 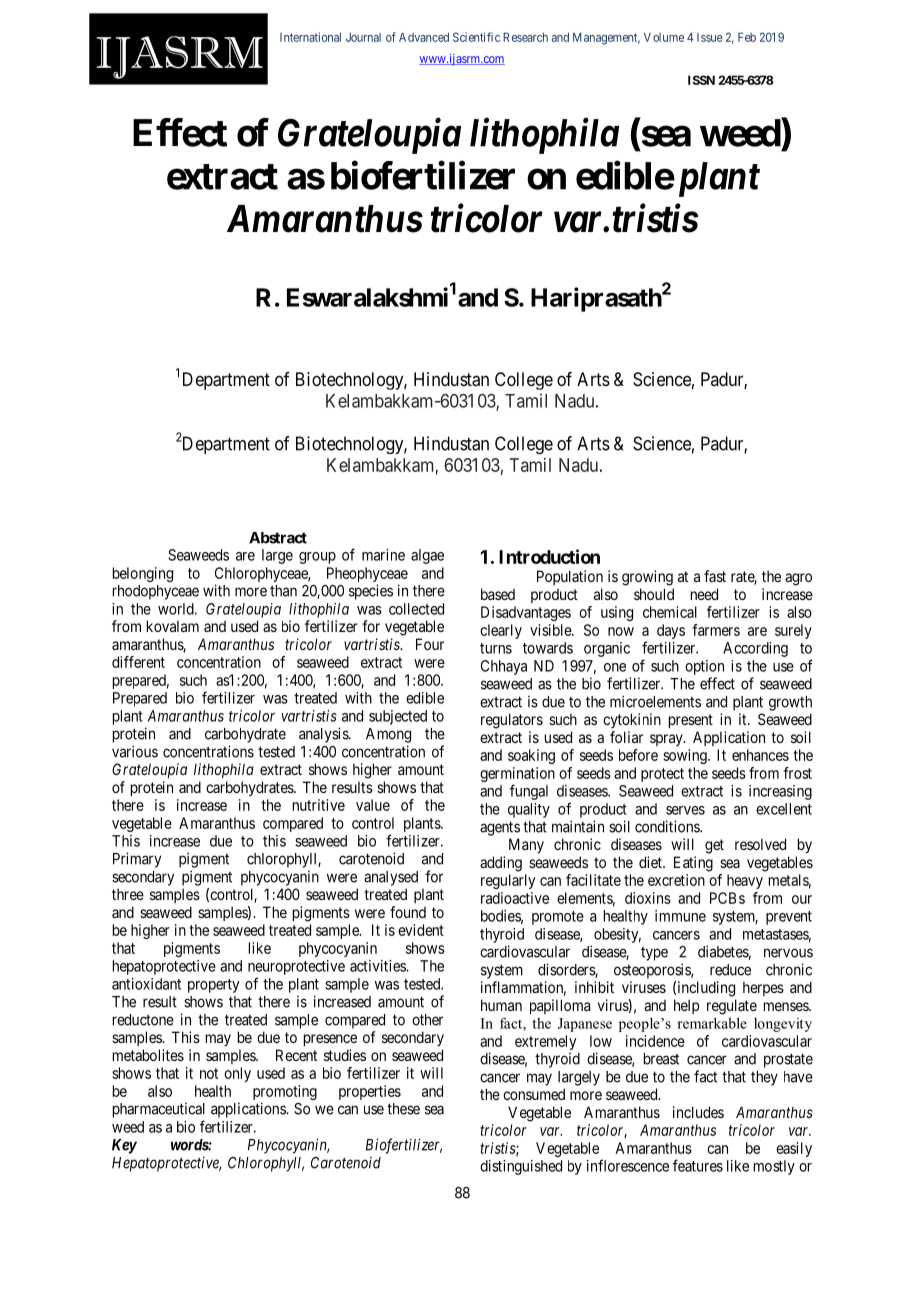 What do you see at coordinates (138, 662) in the screenshot?
I see `different` at bounding box center [138, 662].
